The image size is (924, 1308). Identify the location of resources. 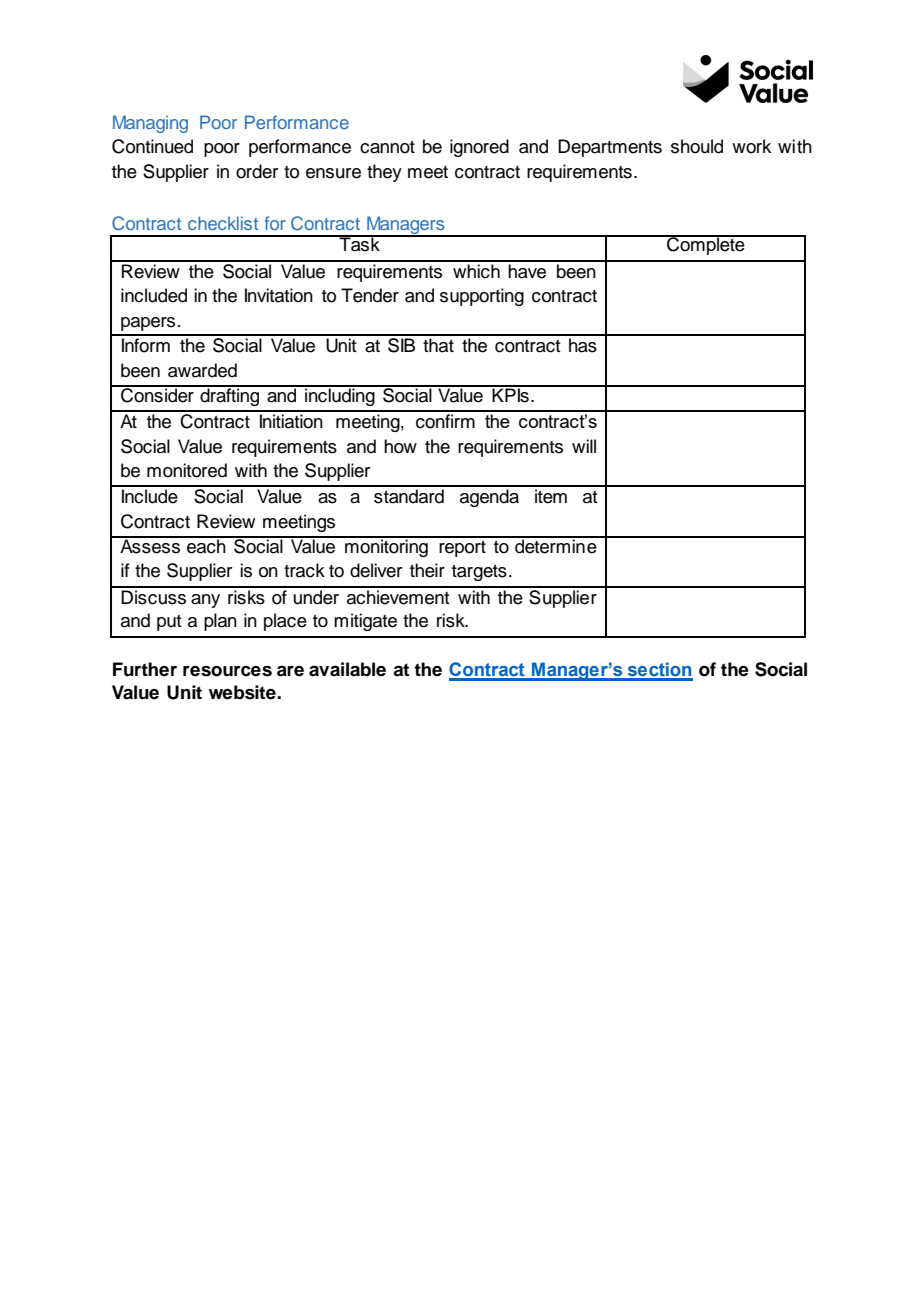
(227, 671).
